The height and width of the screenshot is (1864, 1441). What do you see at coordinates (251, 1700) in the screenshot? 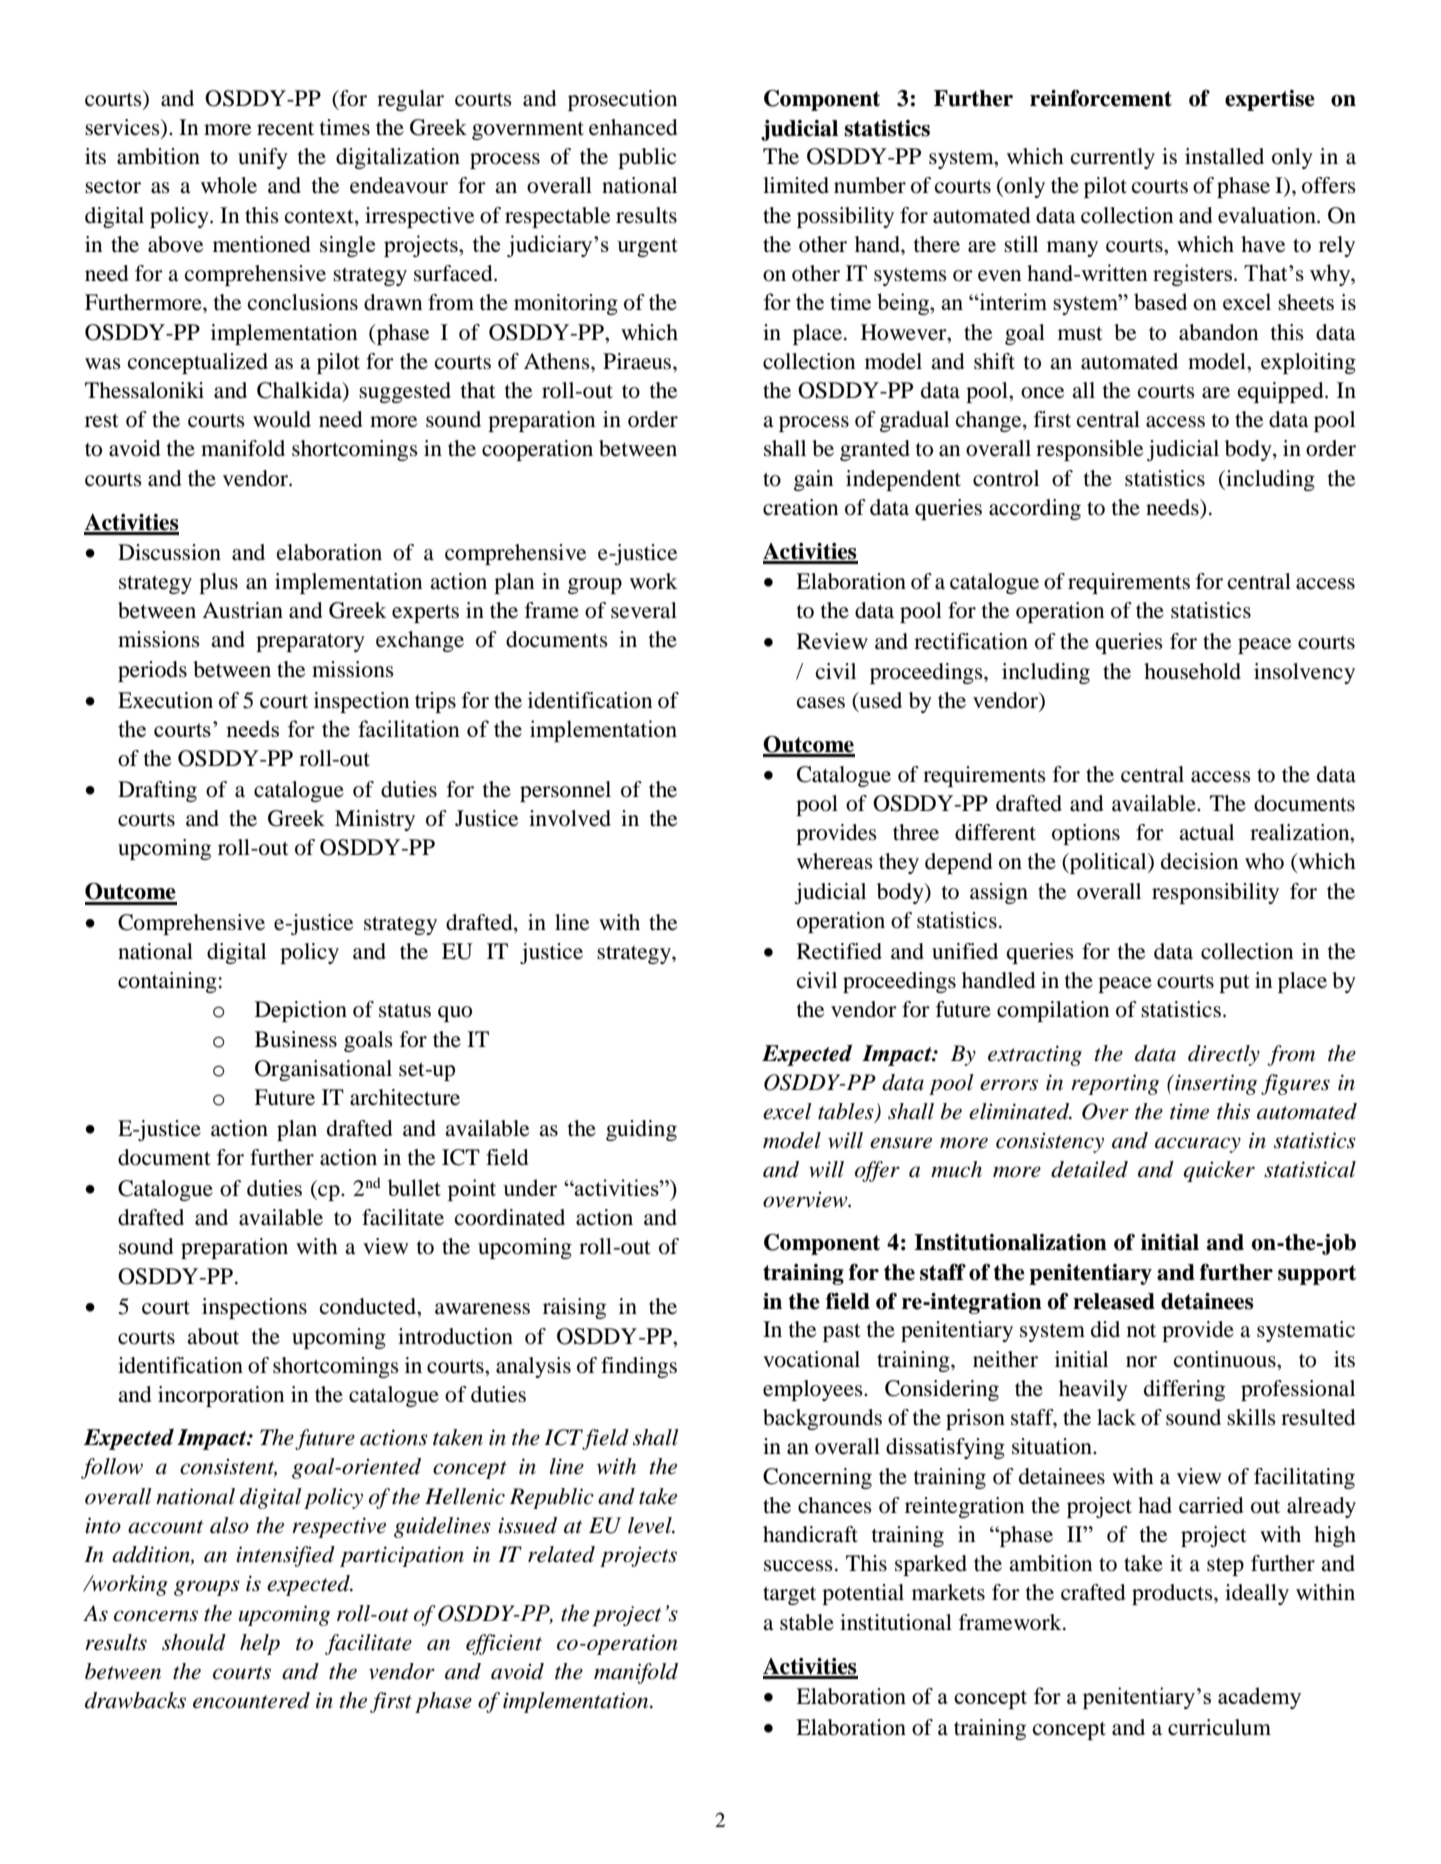
I see `encountered` at bounding box center [251, 1700].
